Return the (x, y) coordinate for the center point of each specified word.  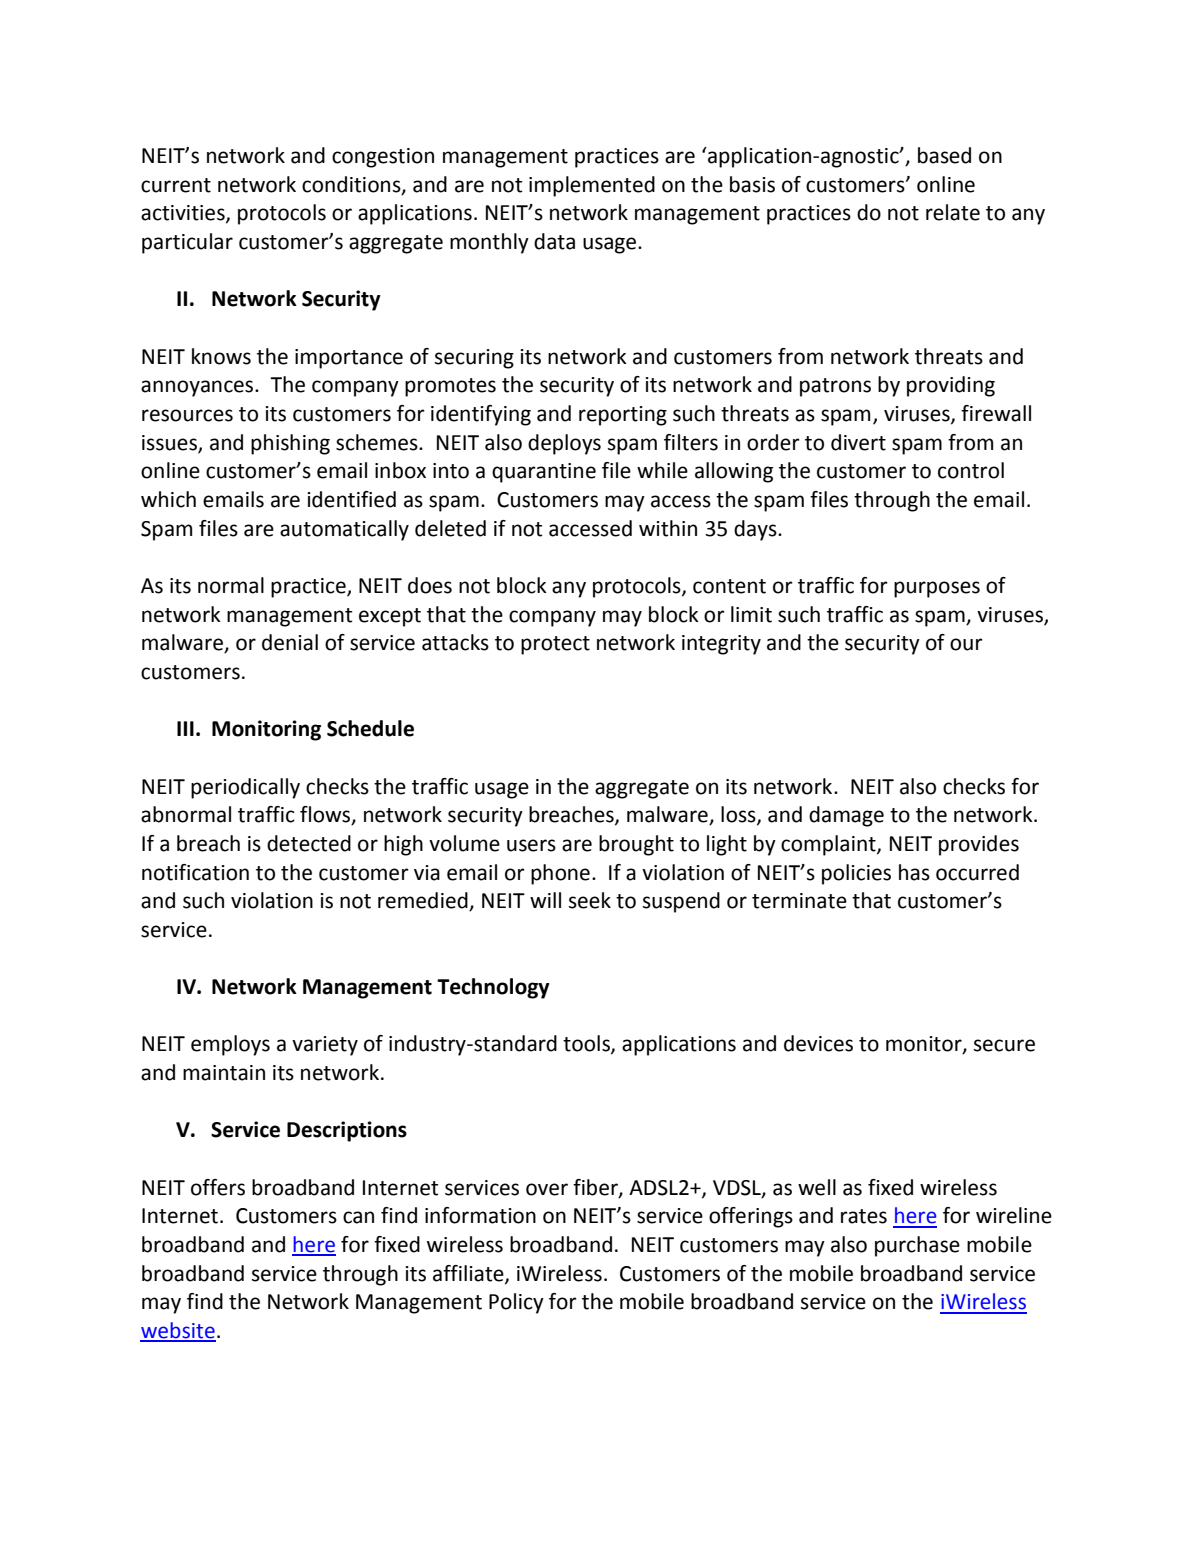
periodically (245, 788)
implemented (592, 186)
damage (846, 816)
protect (555, 645)
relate (953, 212)
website (178, 1331)
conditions (352, 185)
